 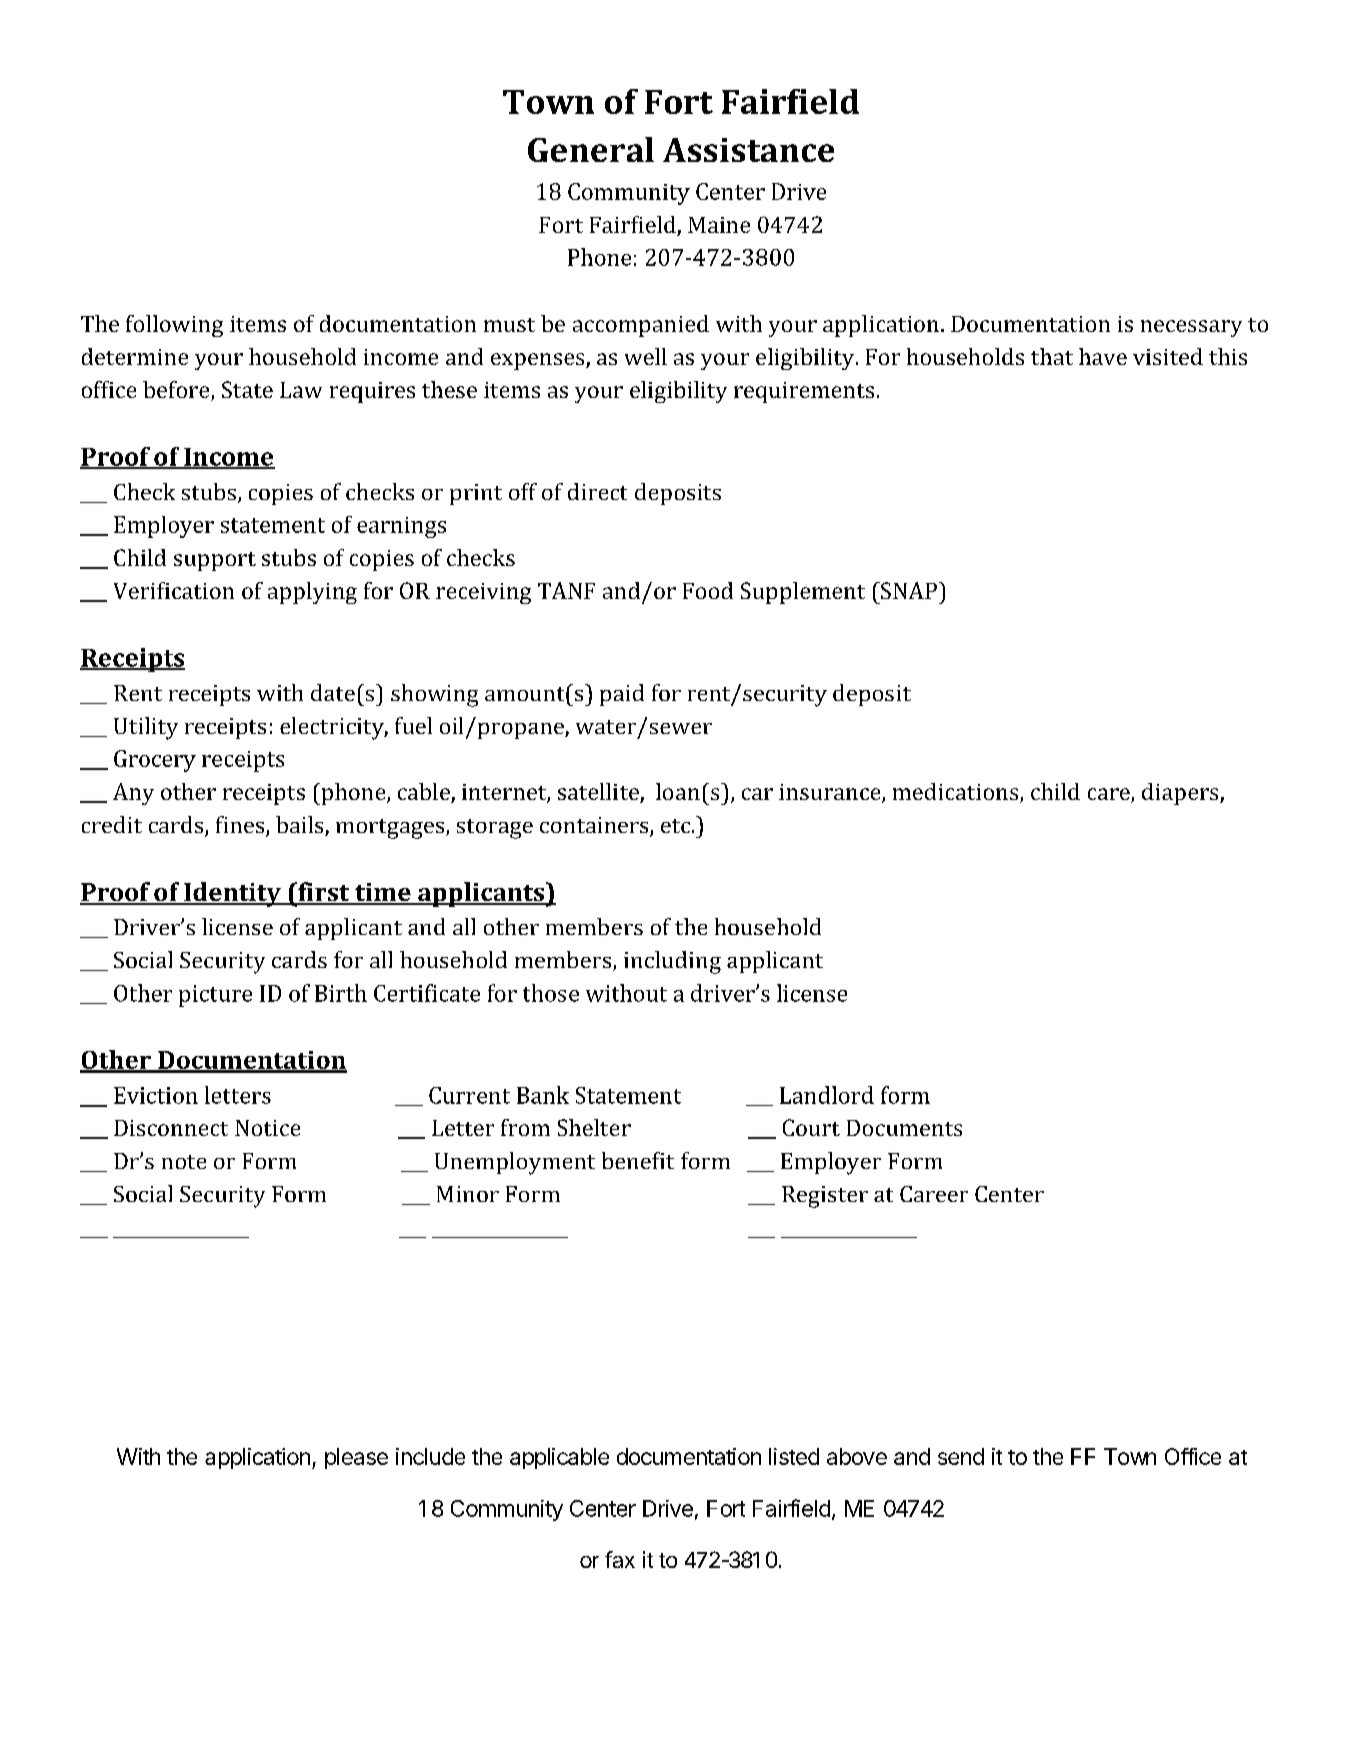 I want to click on Documents, so click(x=904, y=1128).
